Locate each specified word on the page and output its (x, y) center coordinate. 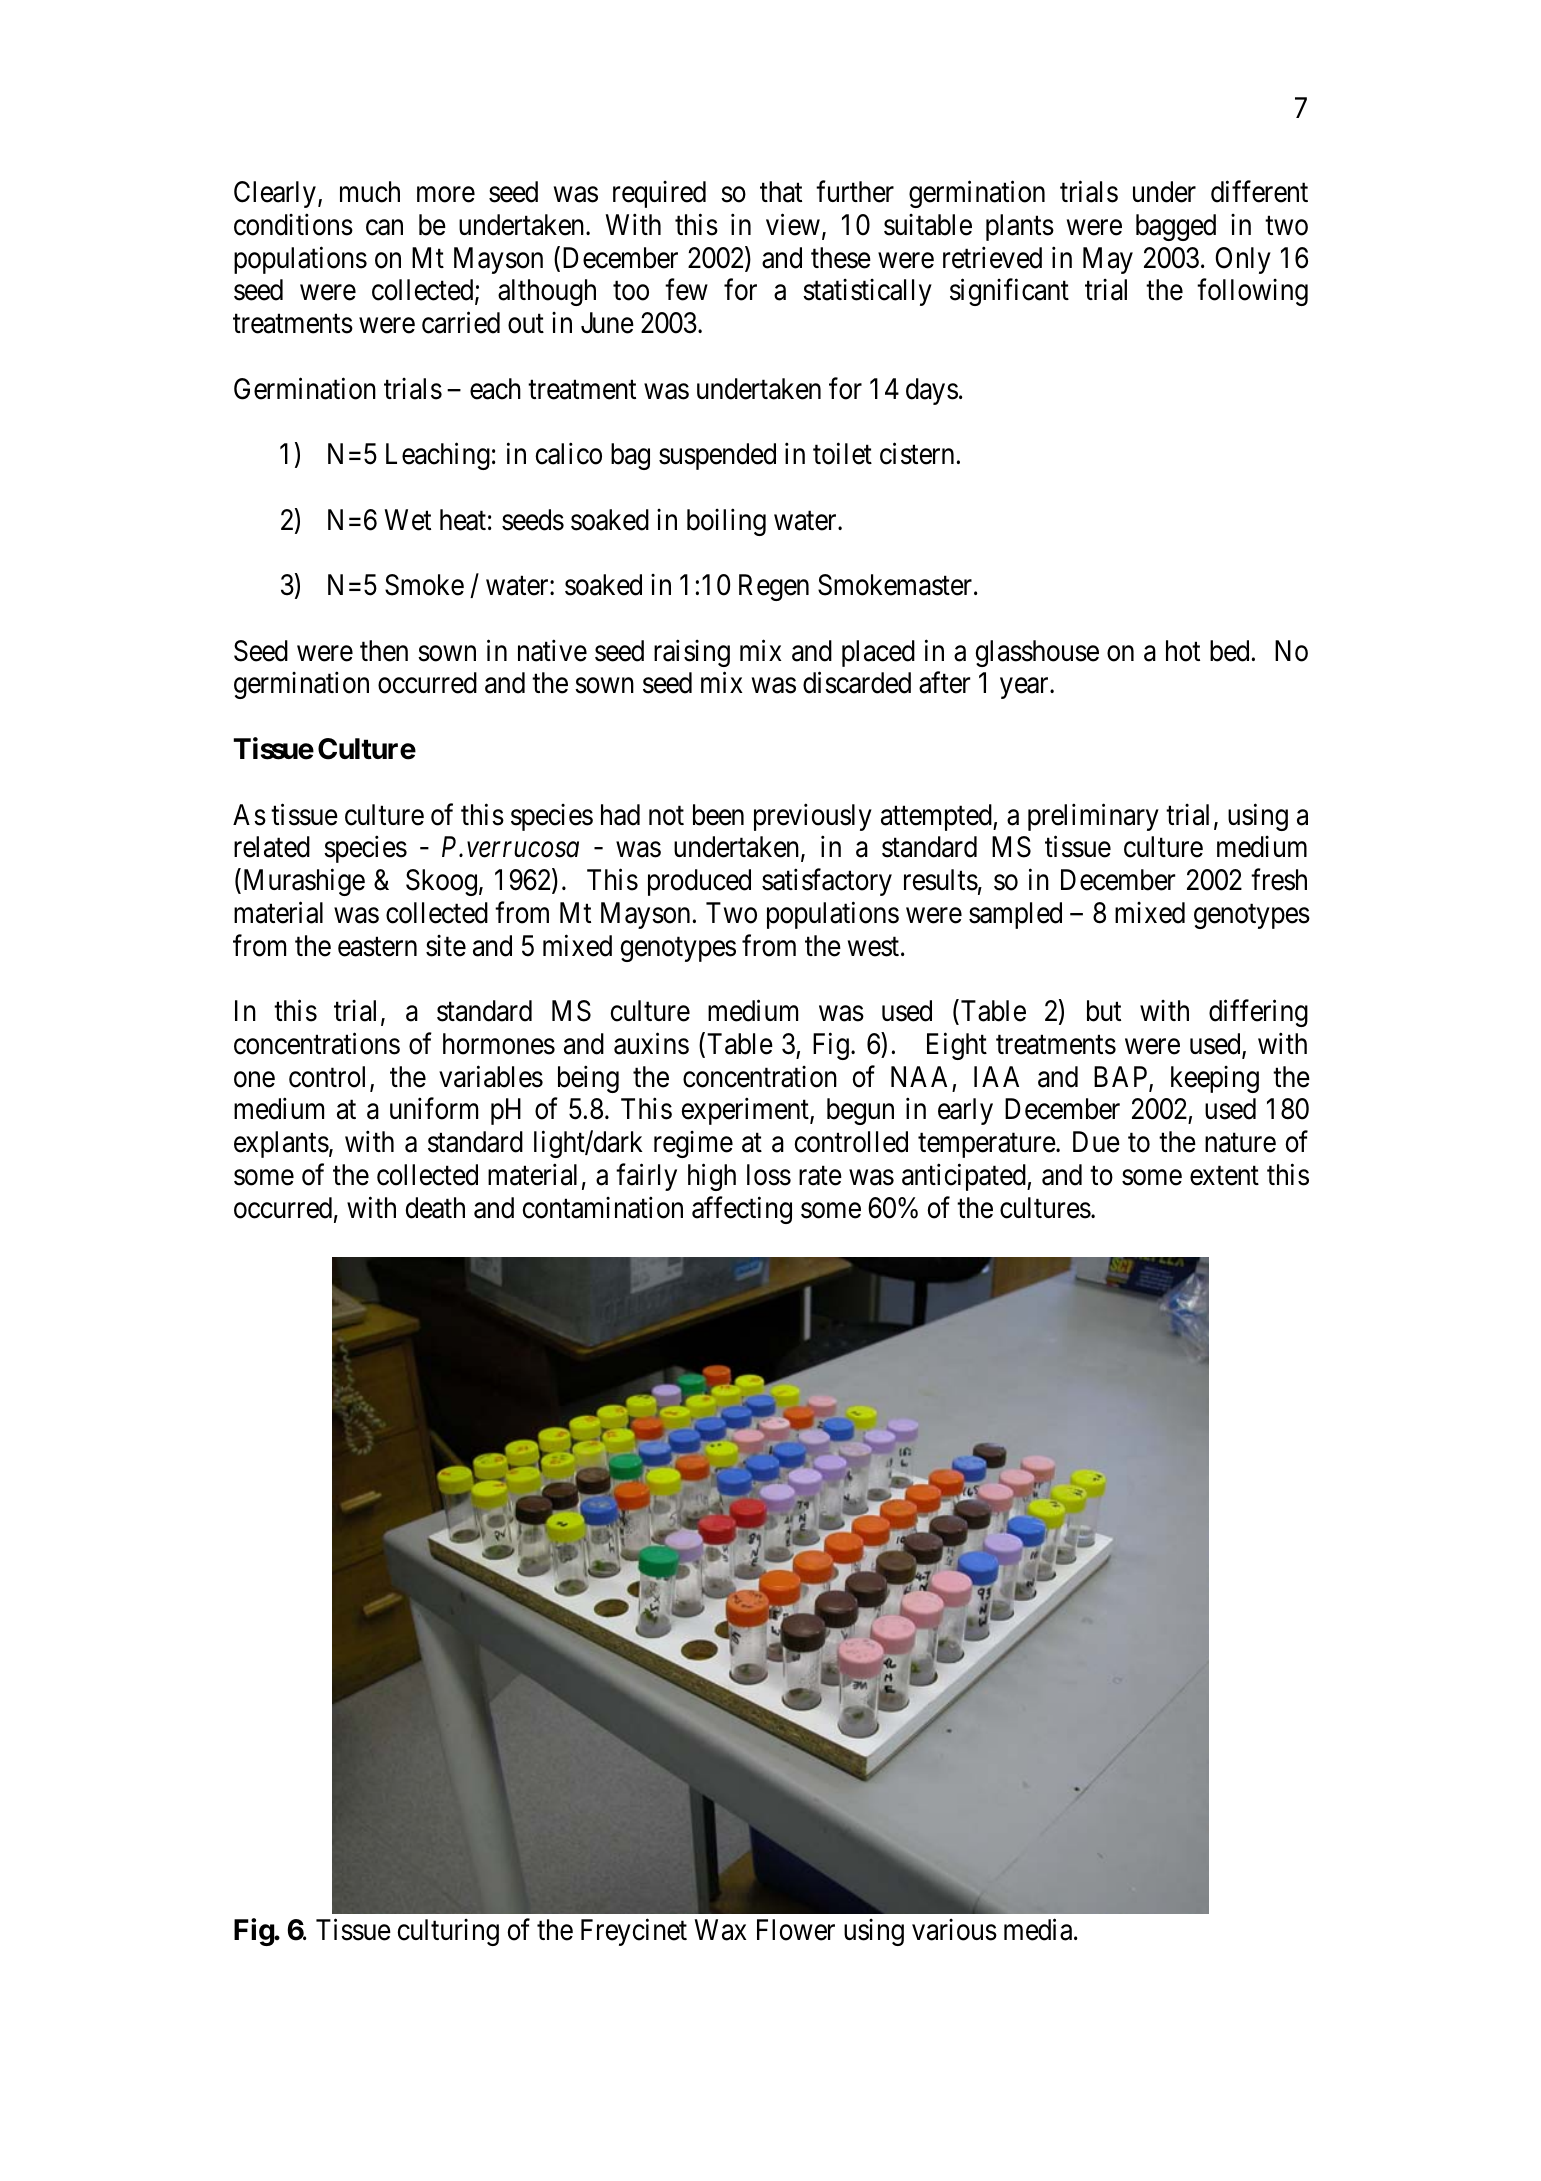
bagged (1176, 227)
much (370, 192)
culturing (448, 1932)
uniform (434, 1109)
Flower (796, 1930)
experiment (746, 1111)
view (793, 224)
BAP (1122, 1078)
